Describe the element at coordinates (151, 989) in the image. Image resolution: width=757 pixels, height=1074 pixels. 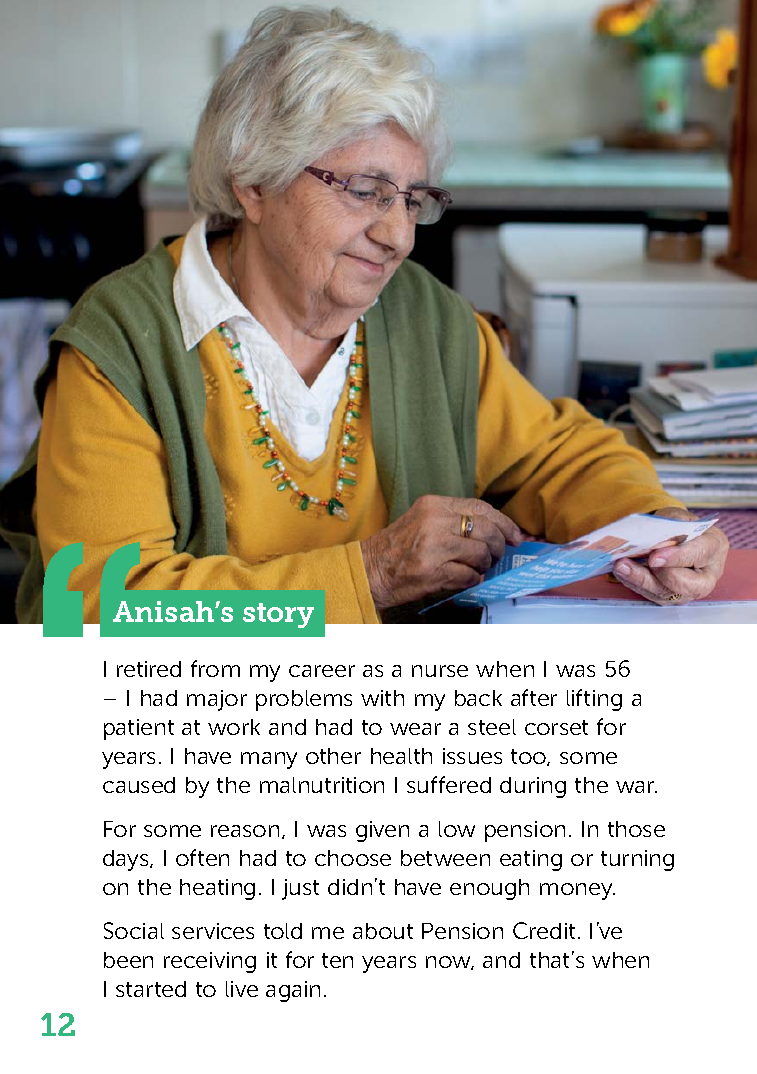
I see `started` at that location.
